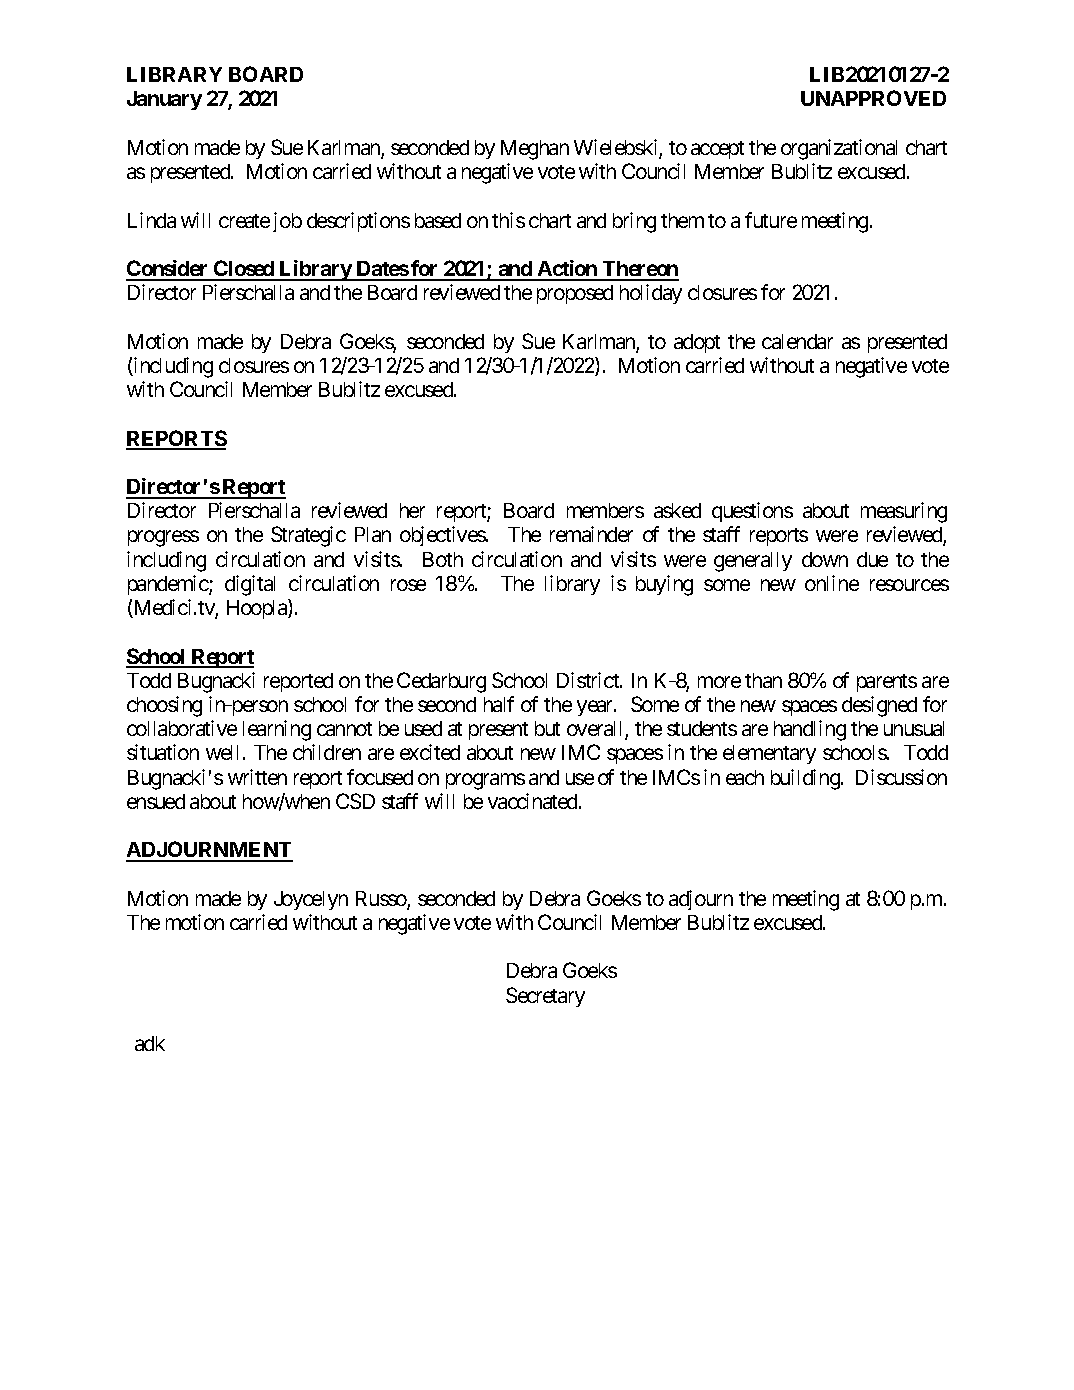  I want to click on January, so click(164, 100).
